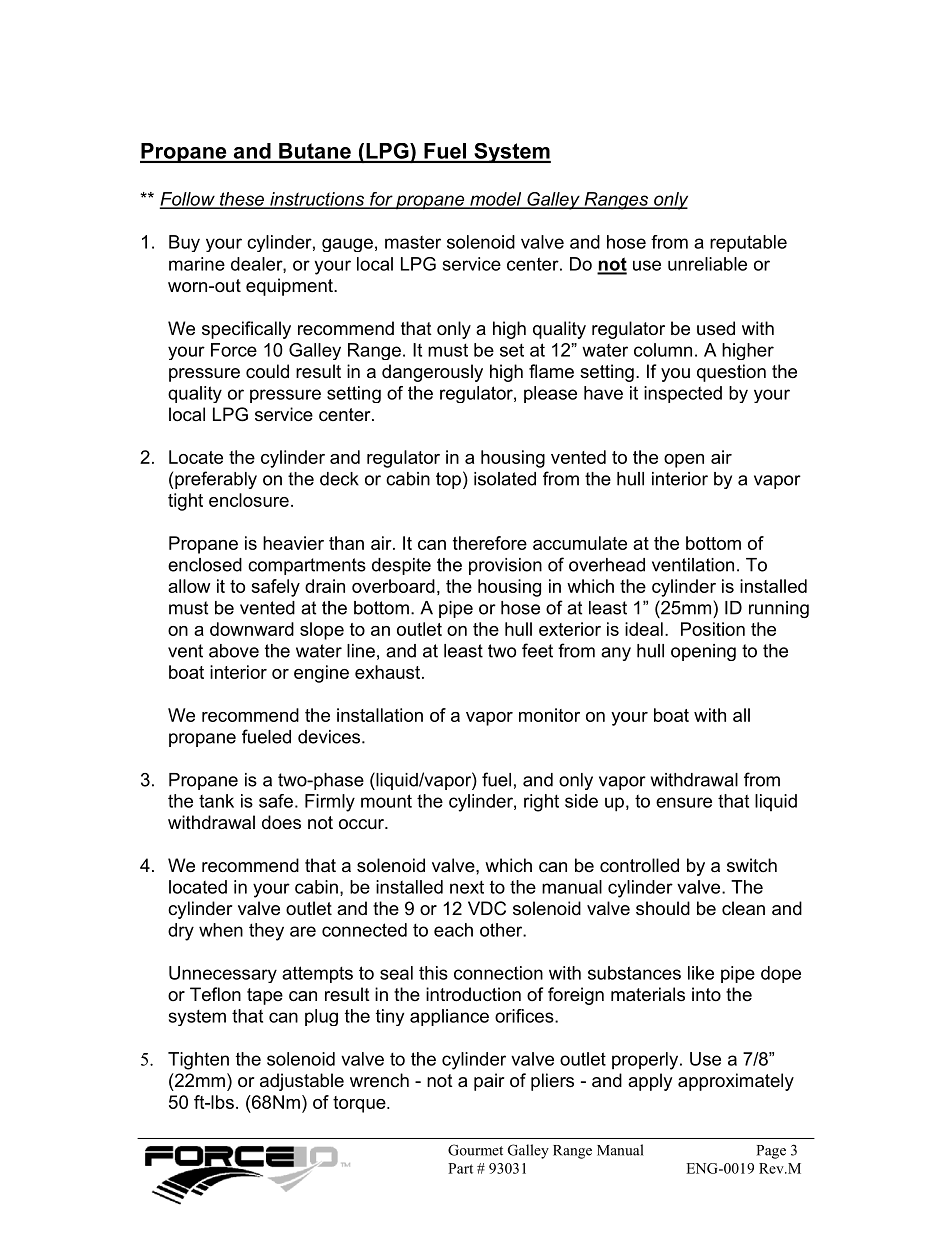  I want to click on Gourmet, so click(475, 1150).
